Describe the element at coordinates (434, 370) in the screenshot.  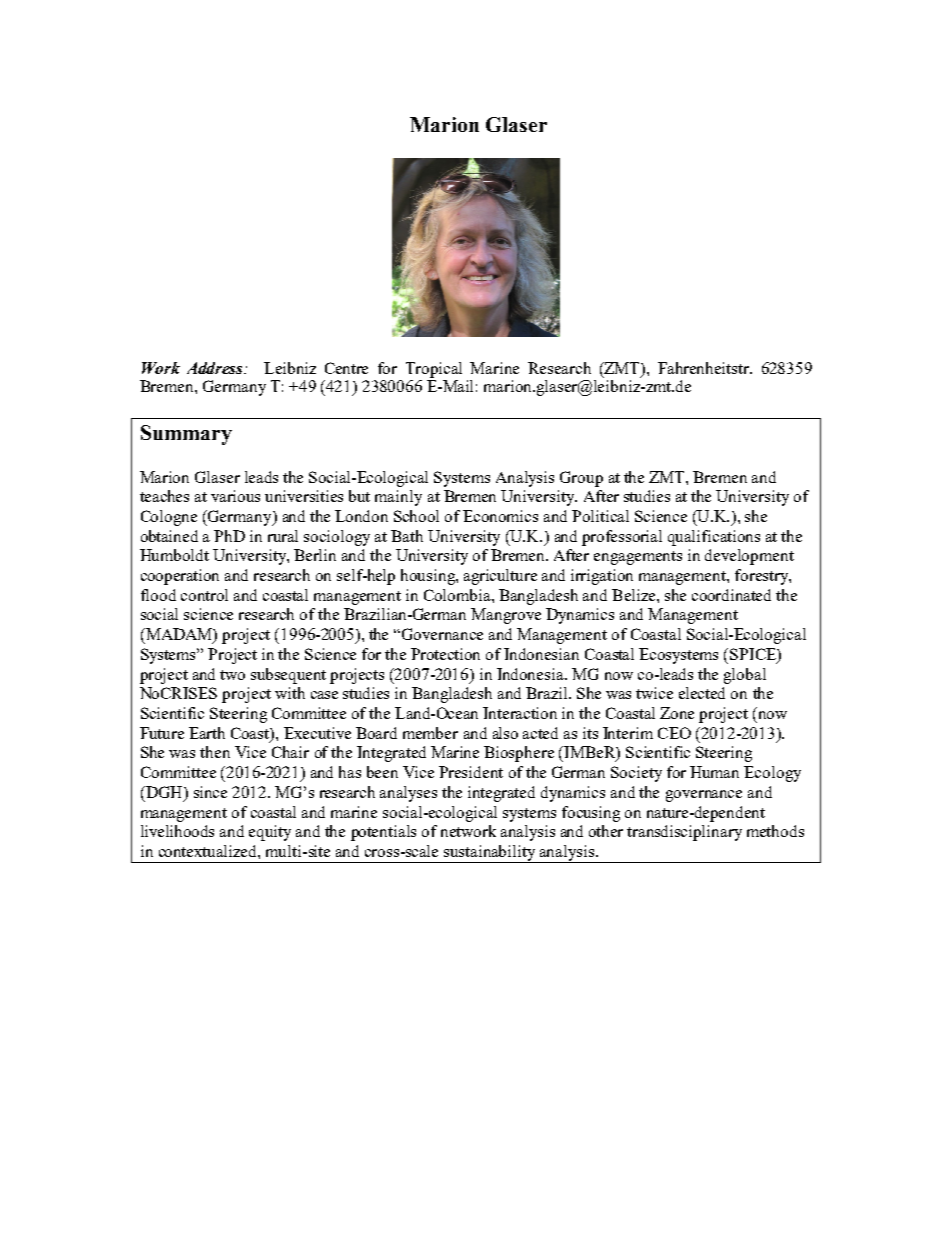
I see `Tropical` at that location.
